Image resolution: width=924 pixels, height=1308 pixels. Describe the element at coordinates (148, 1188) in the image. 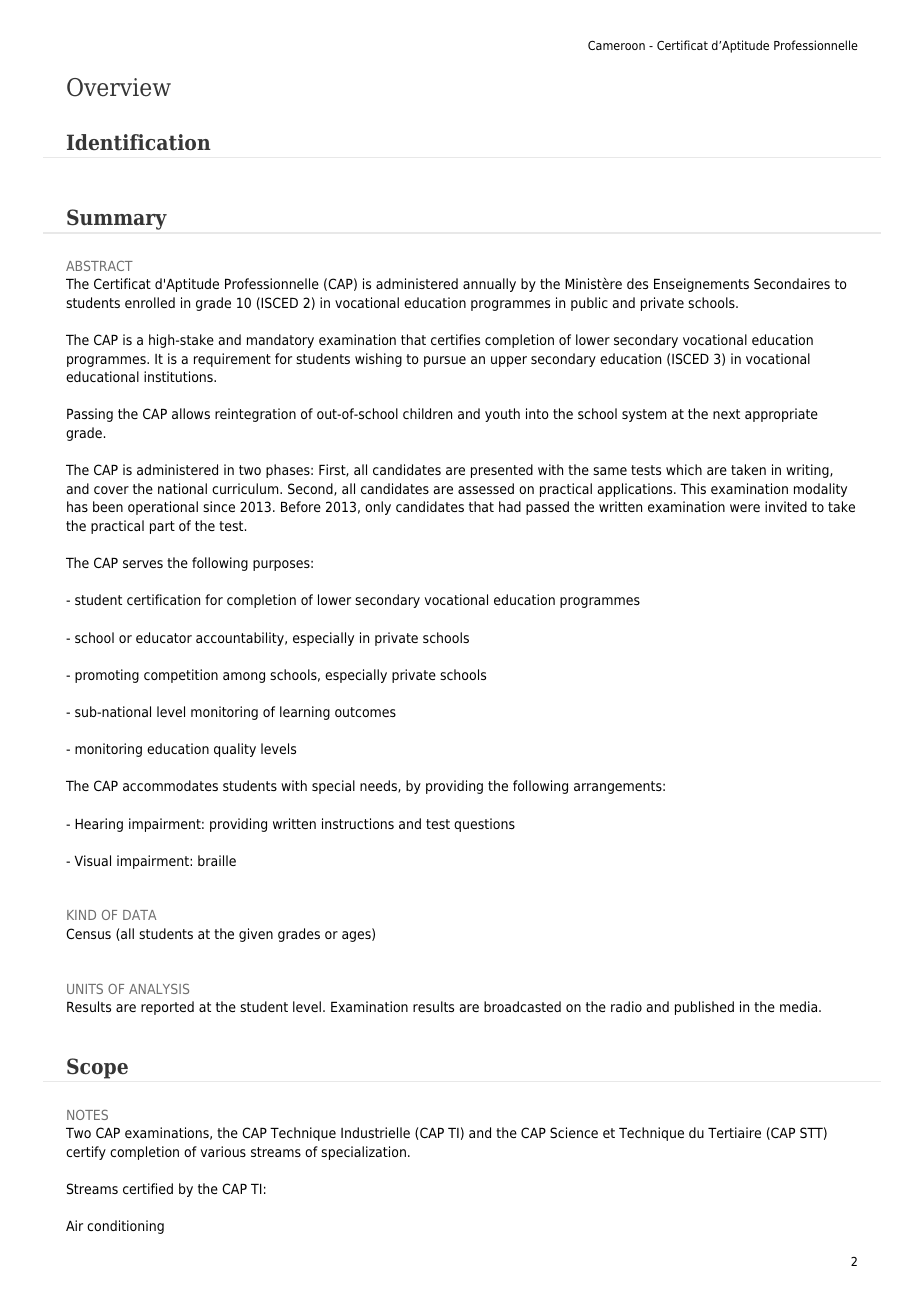

I see `certified` at that location.
